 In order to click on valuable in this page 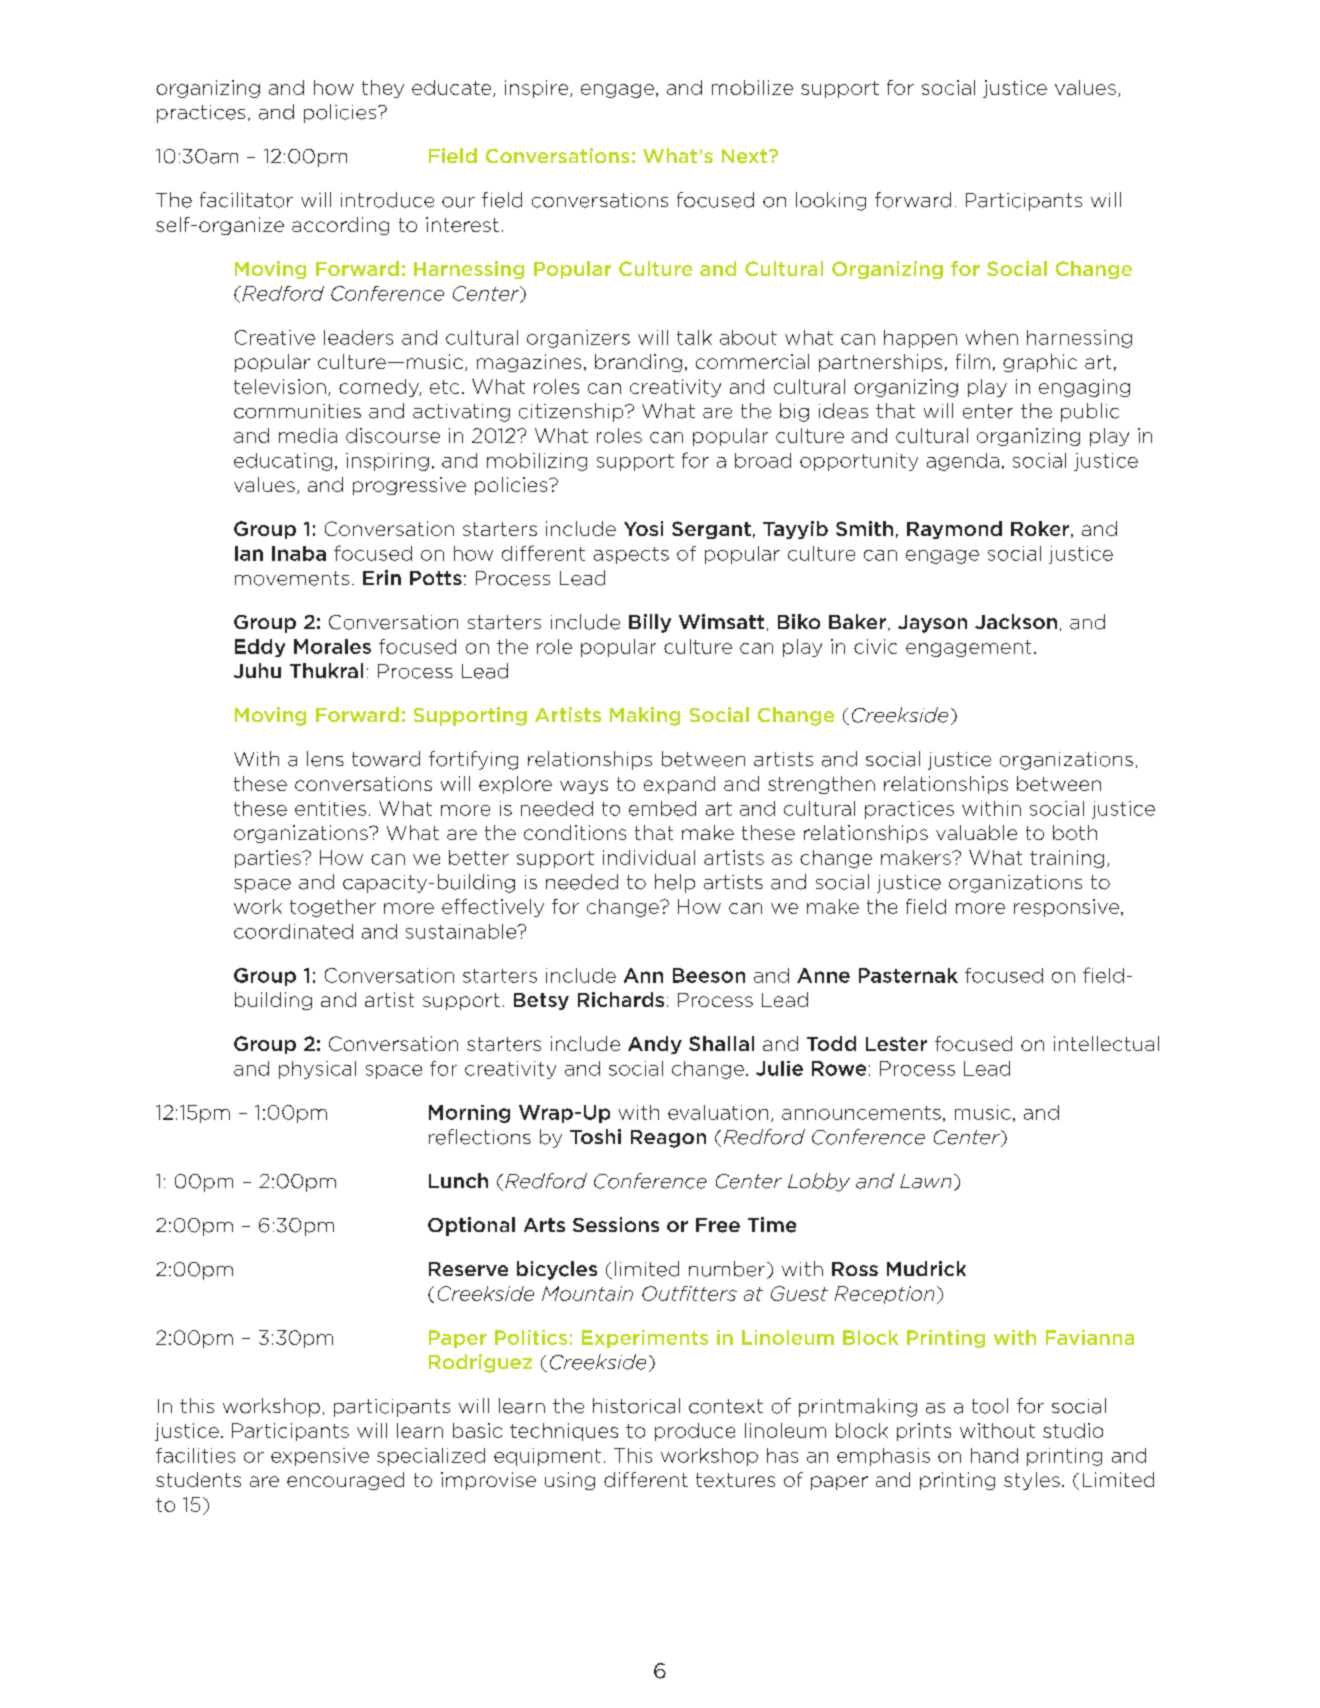, I will do `click(976, 832)`.
